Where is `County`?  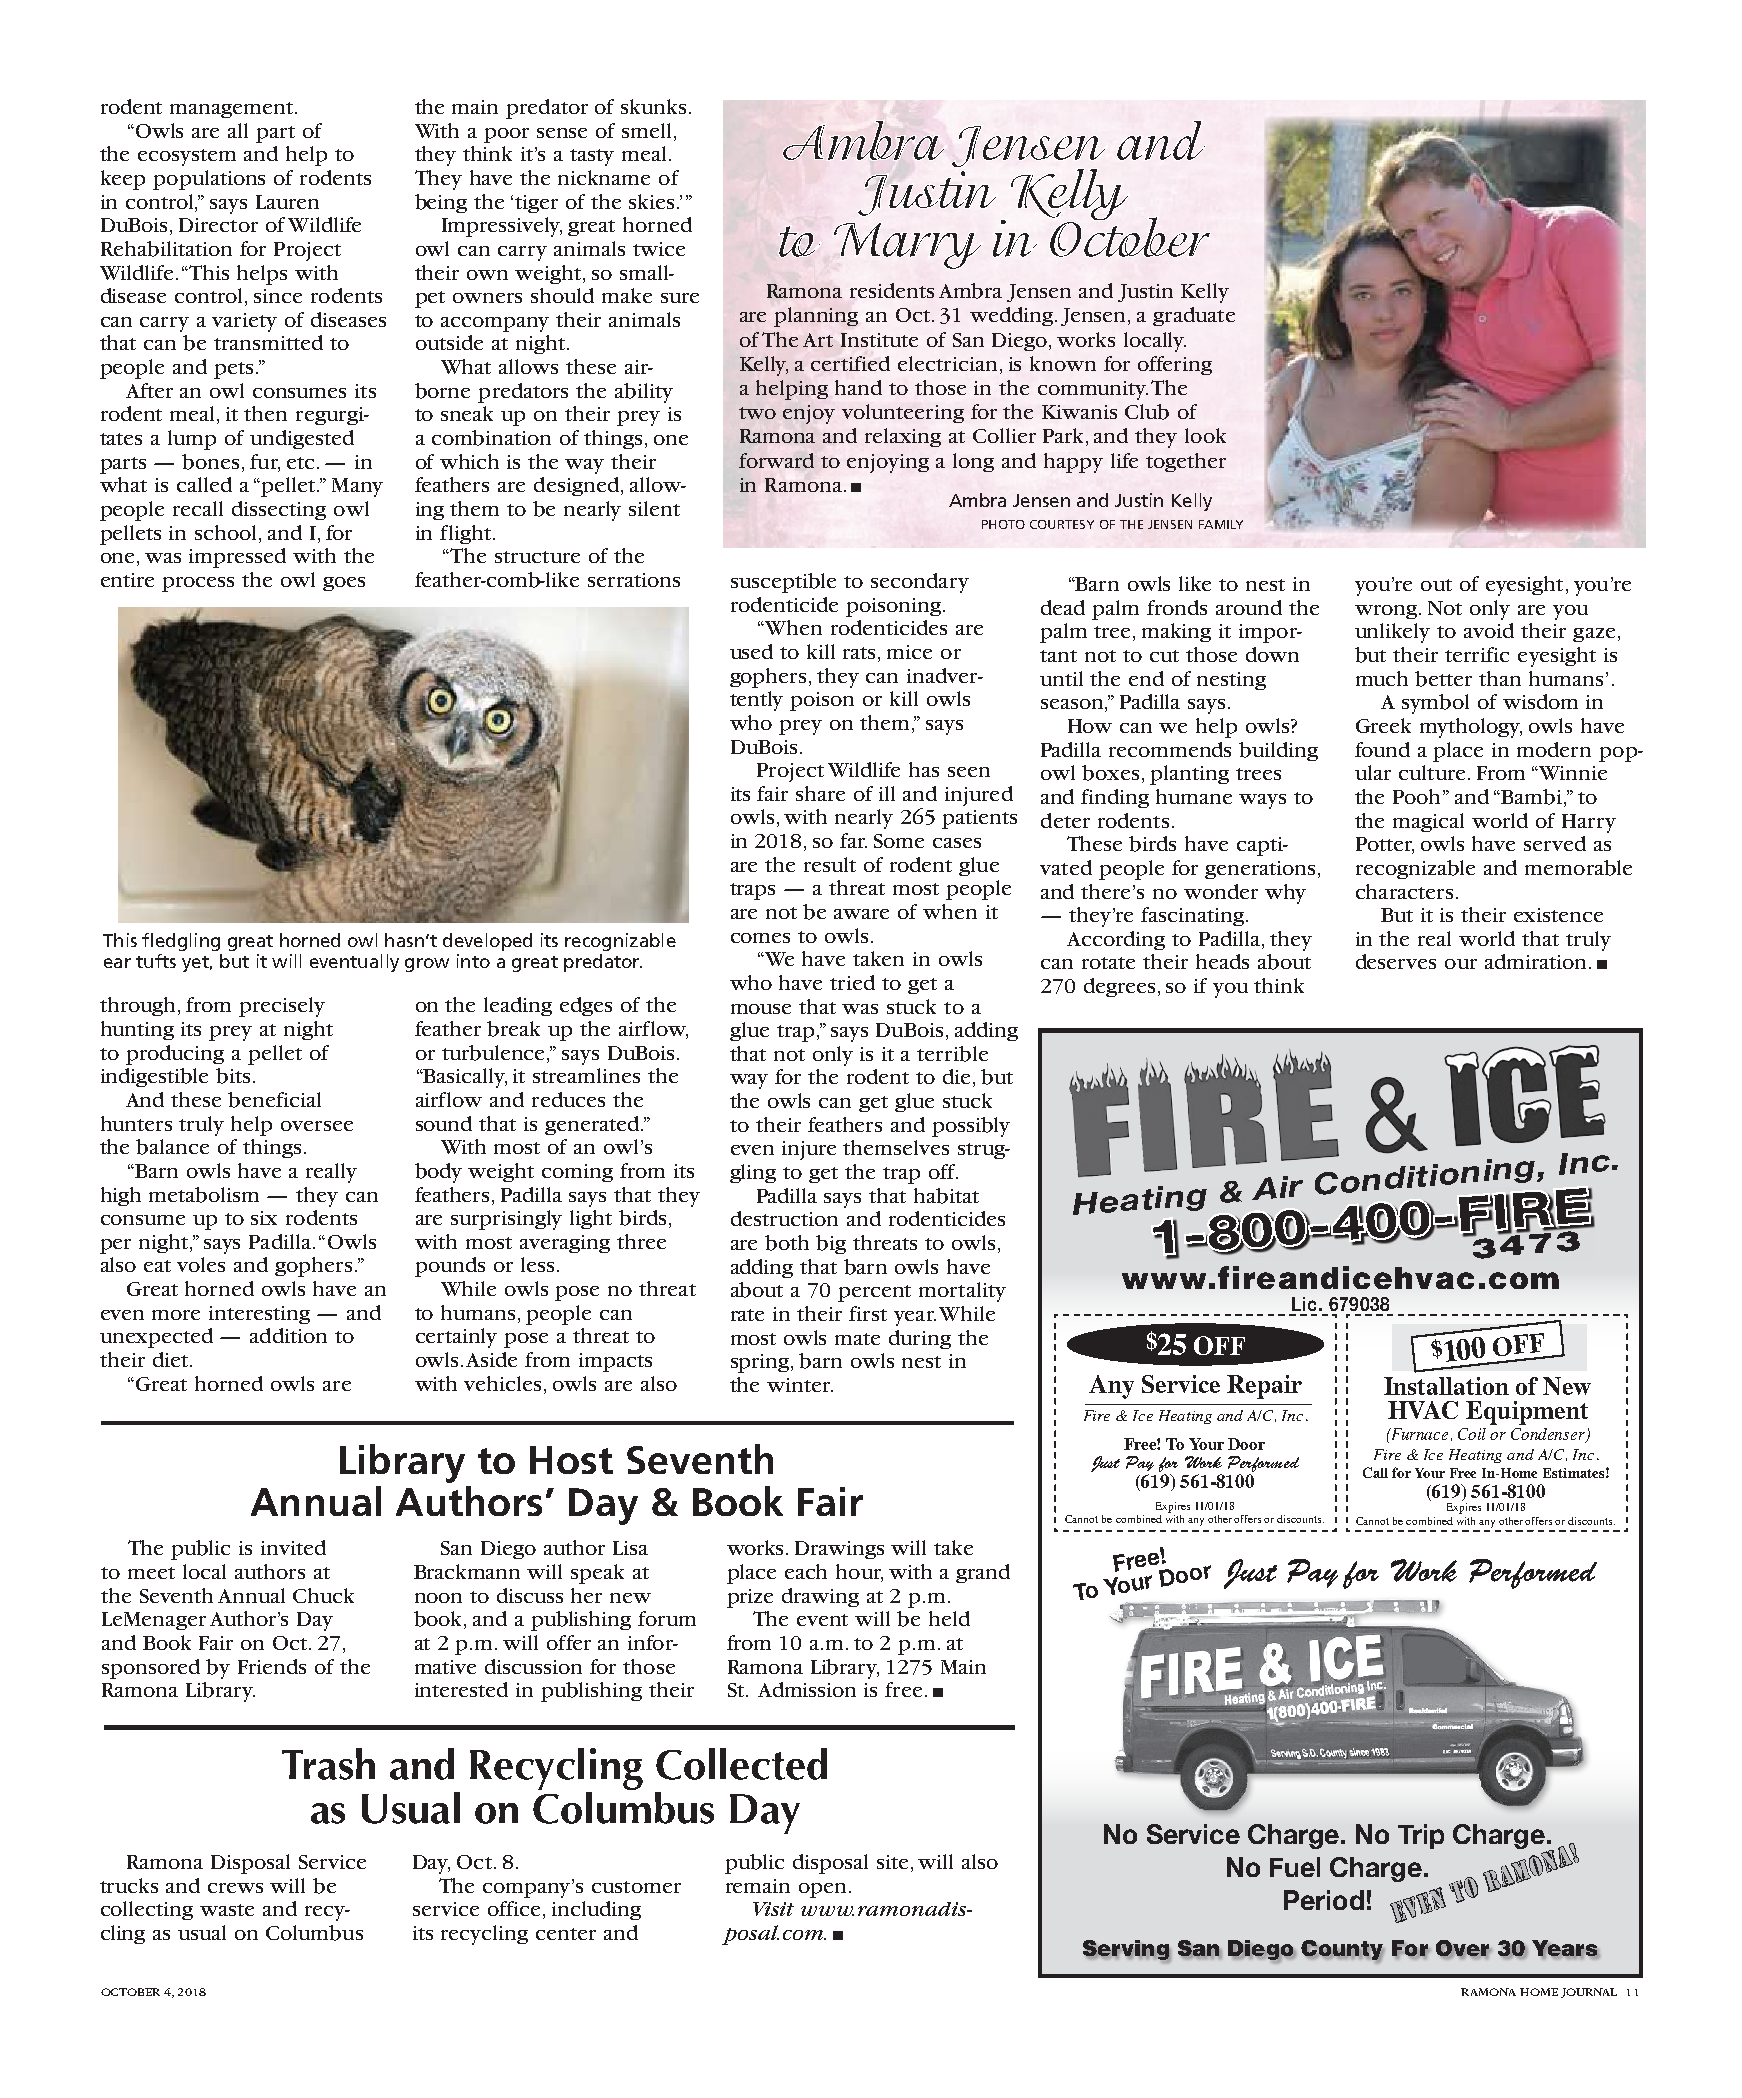
County is located at coordinates (1342, 1951).
